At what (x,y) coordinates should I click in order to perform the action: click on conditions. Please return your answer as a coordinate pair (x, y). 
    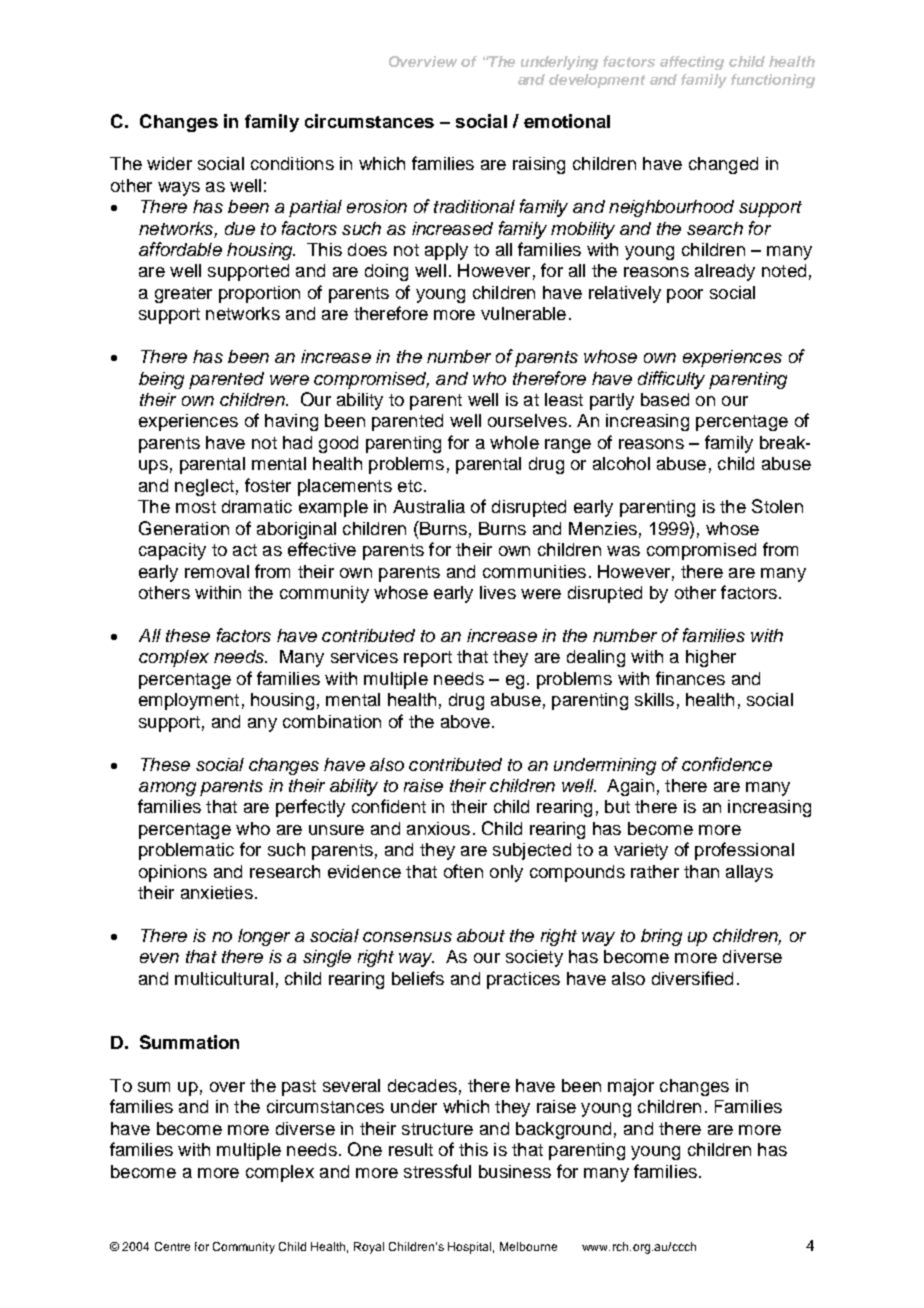
    Looking at the image, I should click on (292, 163).
